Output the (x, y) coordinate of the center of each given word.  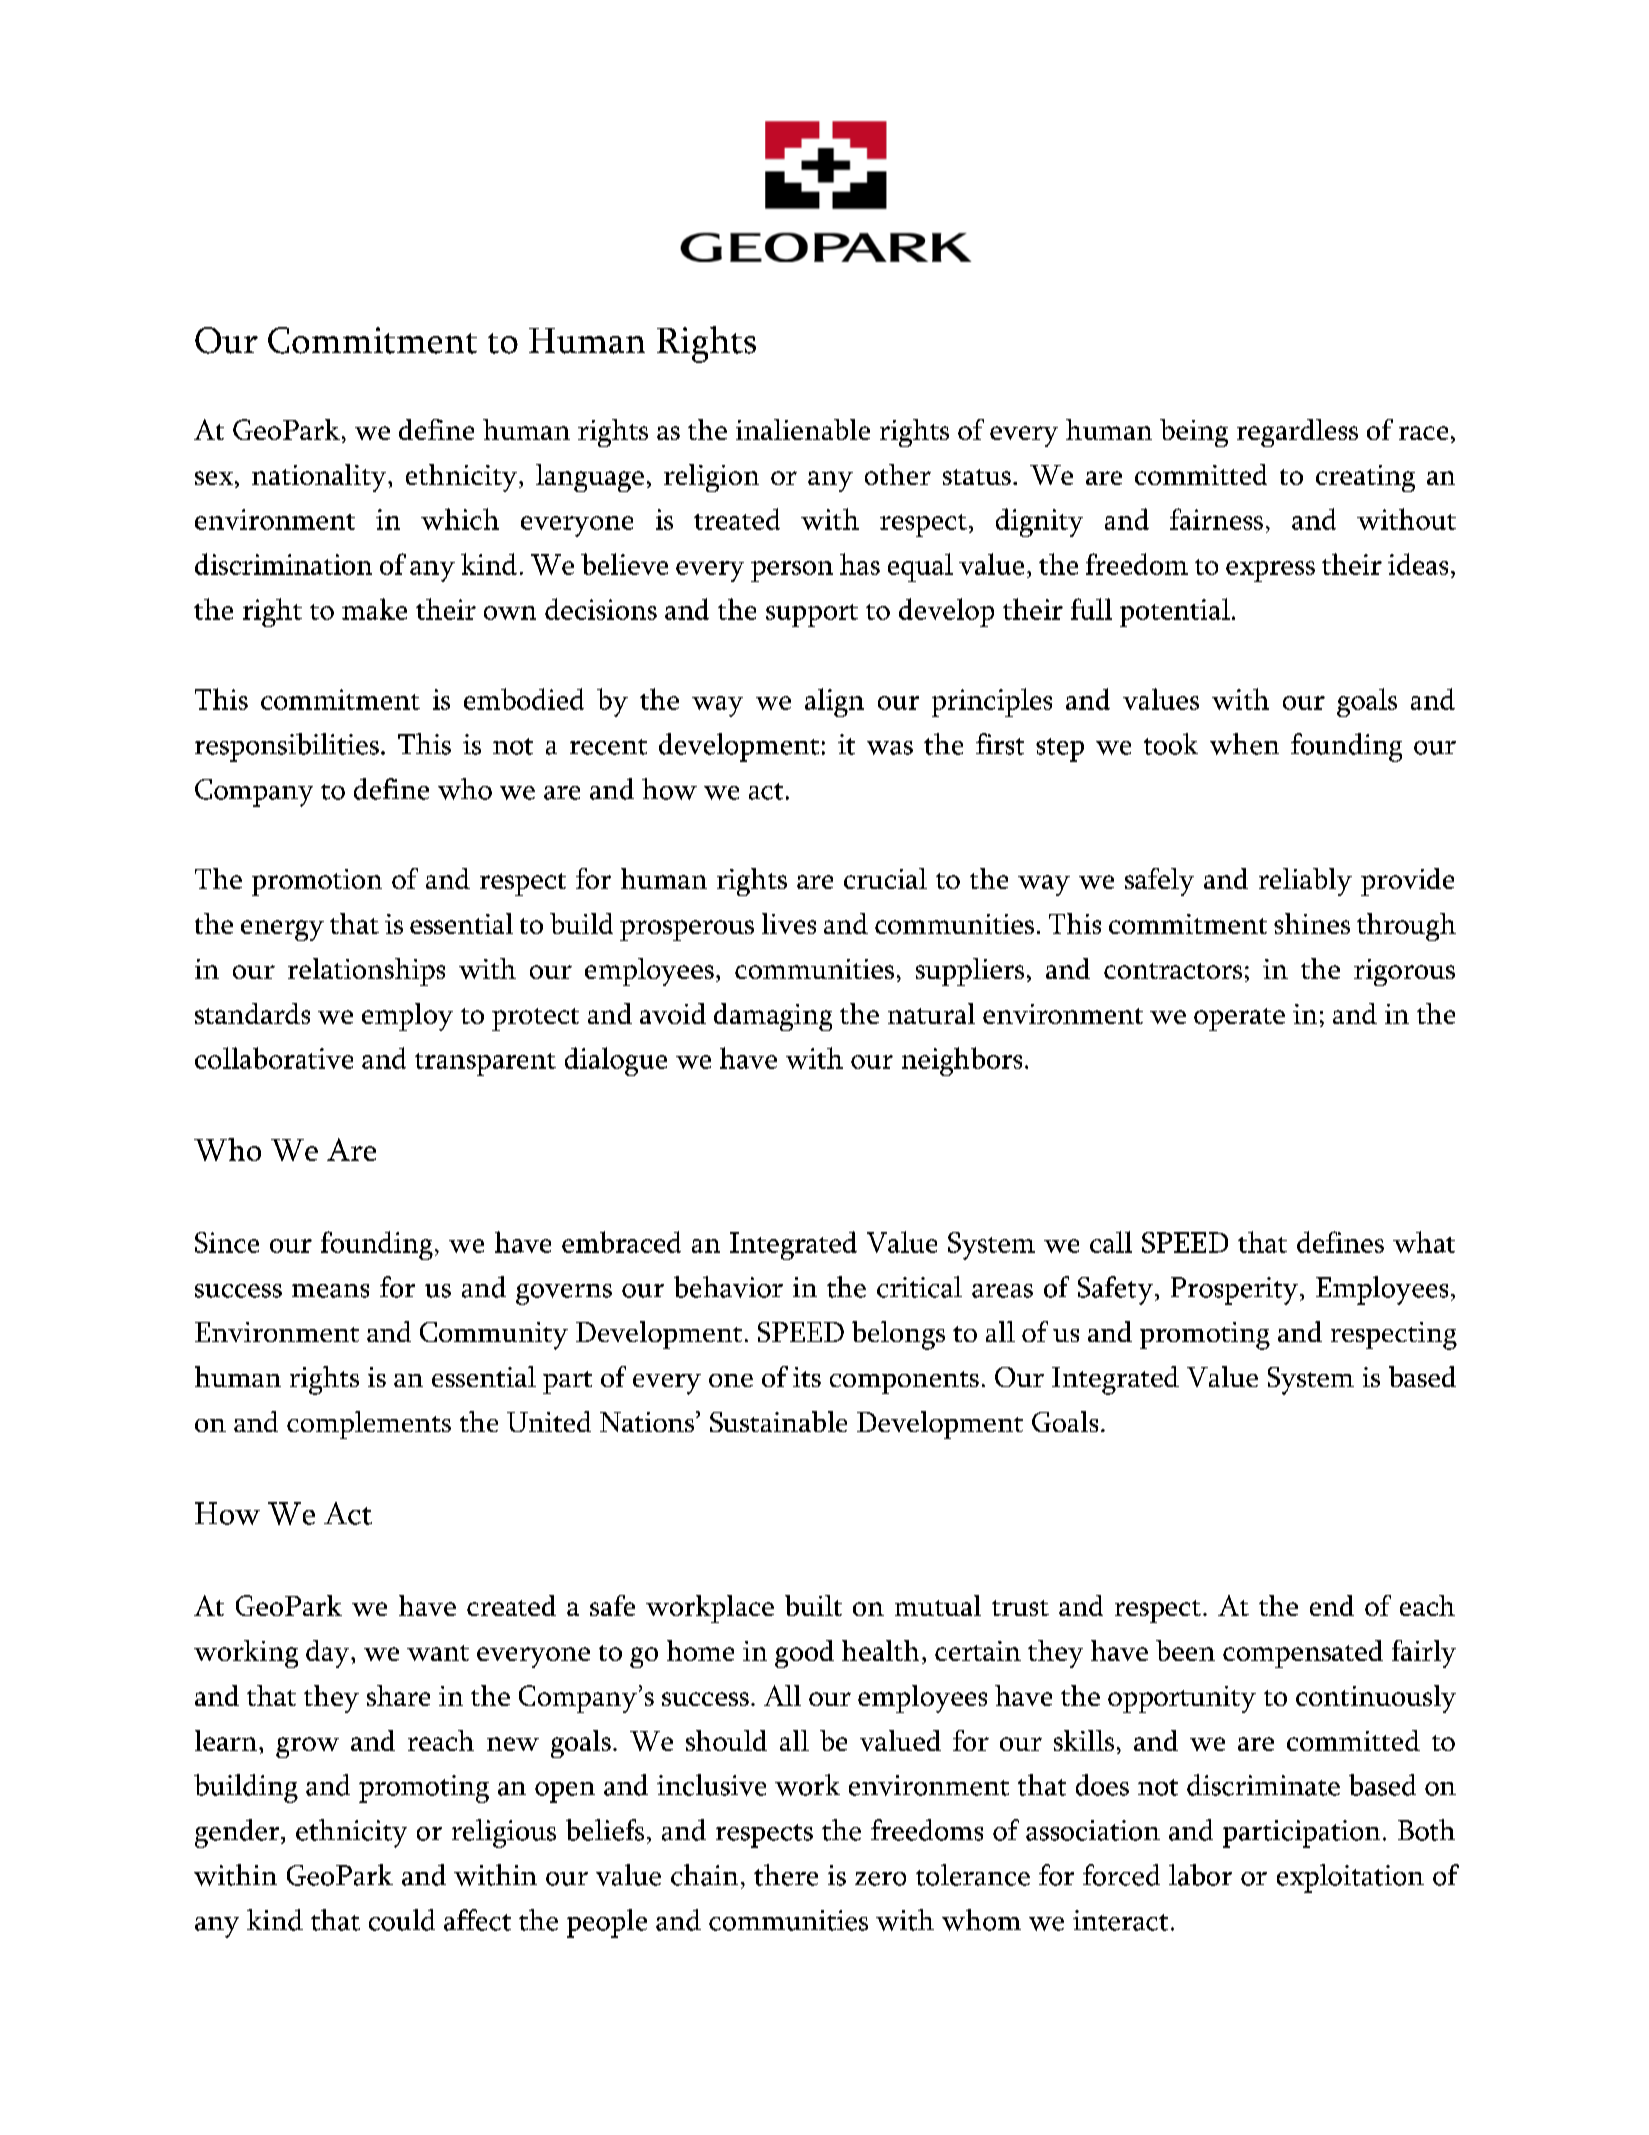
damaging (773, 1017)
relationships (366, 972)
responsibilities (287, 747)
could (402, 1920)
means (330, 1291)
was (890, 748)
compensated (1303, 1654)
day (329, 1654)
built (813, 1605)
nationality (320, 478)
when (1244, 744)
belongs (898, 1335)
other (898, 474)
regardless (1297, 433)
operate (1239, 1019)
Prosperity (1236, 1291)
